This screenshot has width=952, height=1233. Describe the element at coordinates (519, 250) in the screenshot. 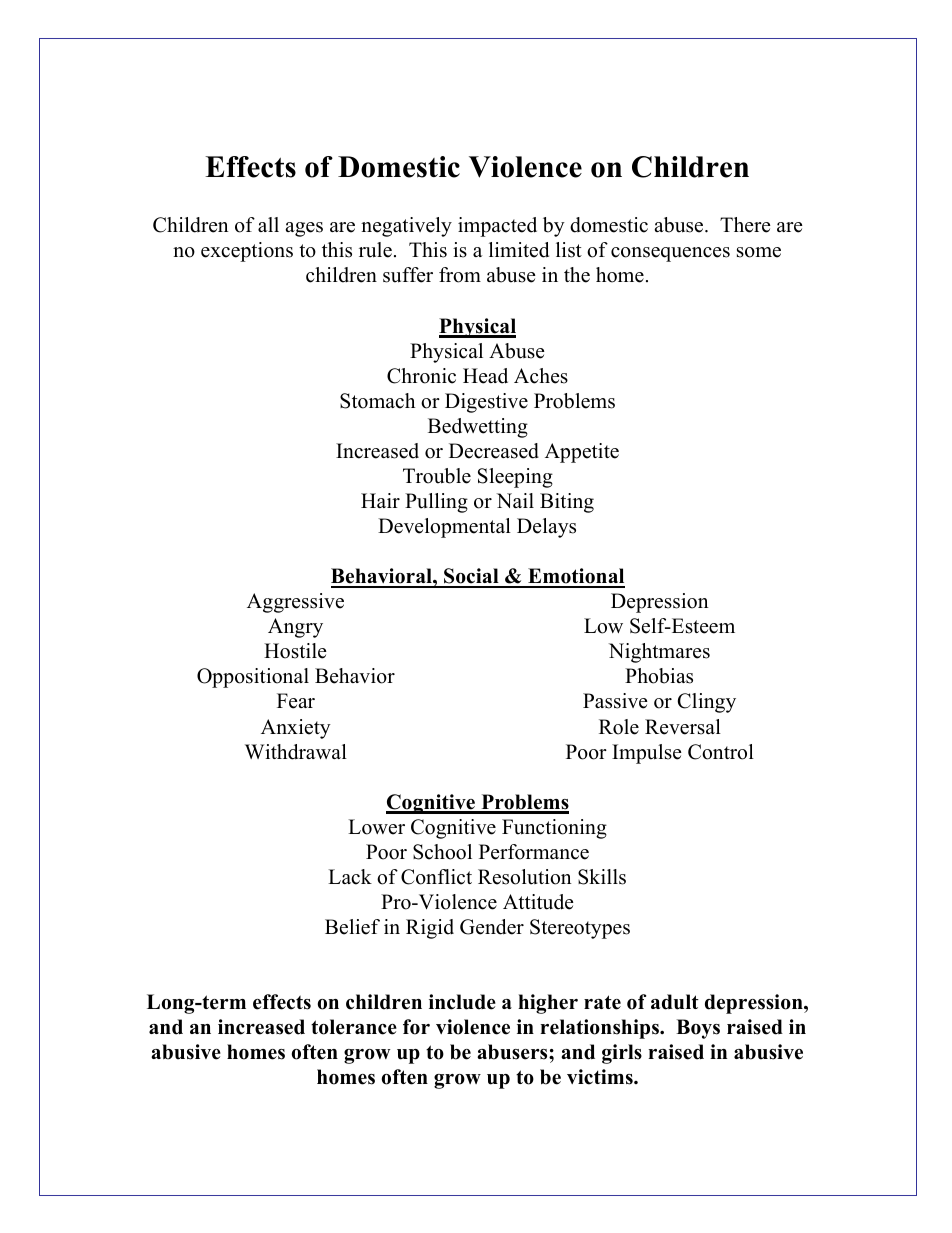

I see `limited` at that location.
